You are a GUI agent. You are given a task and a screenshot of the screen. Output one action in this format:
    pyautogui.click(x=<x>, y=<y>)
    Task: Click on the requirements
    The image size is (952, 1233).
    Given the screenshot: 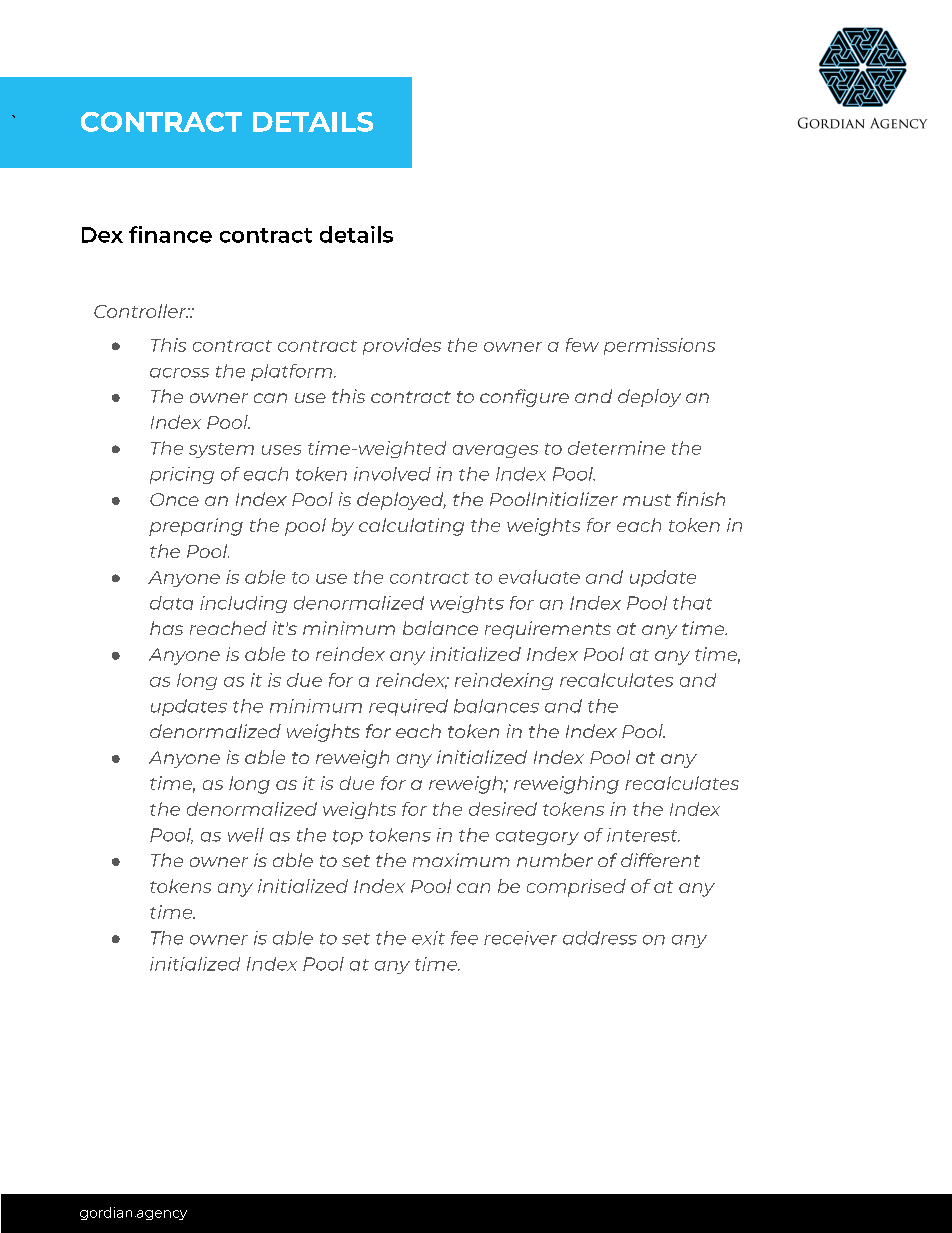 What is the action you would take?
    pyautogui.click(x=548, y=630)
